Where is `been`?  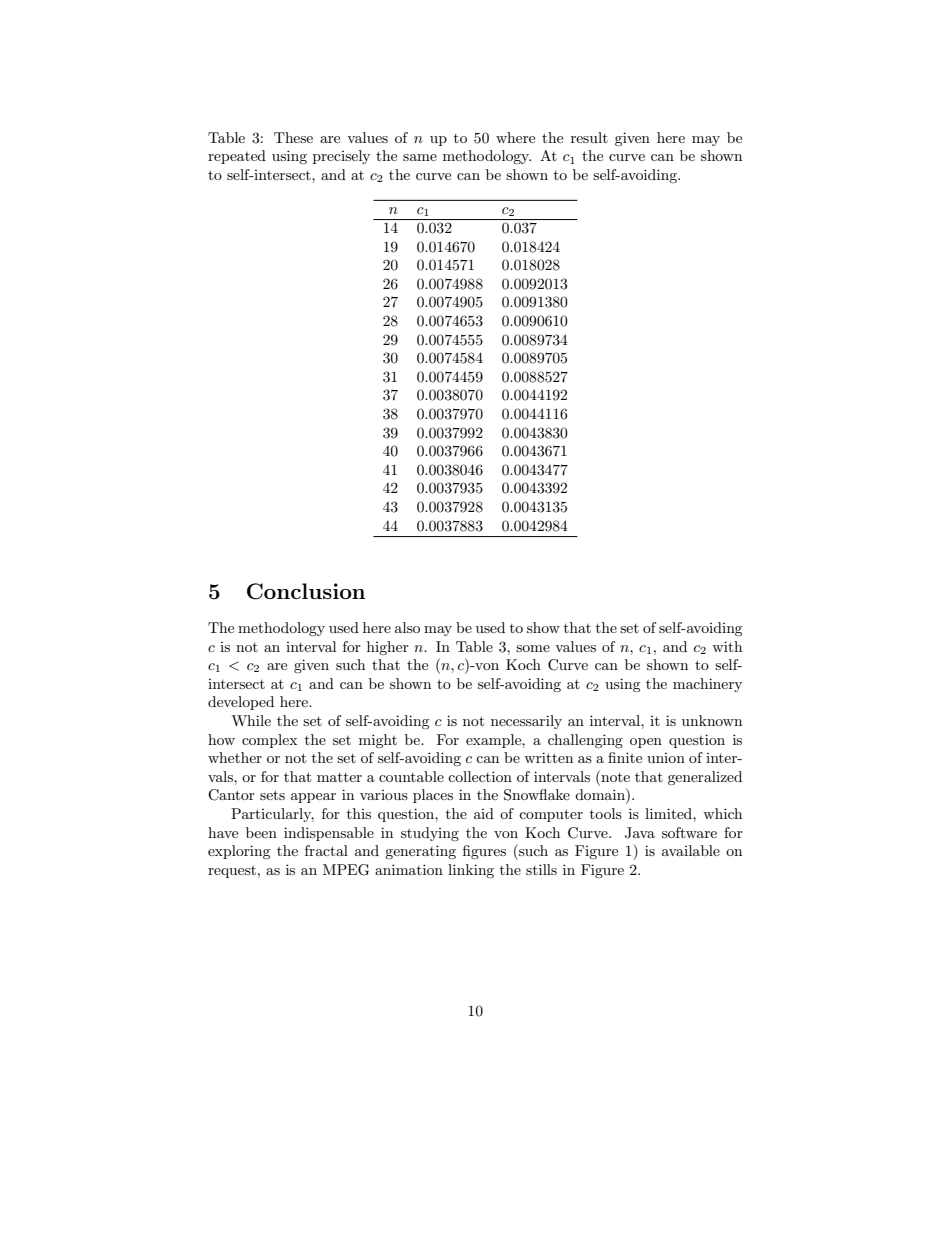 been is located at coordinates (261, 832).
